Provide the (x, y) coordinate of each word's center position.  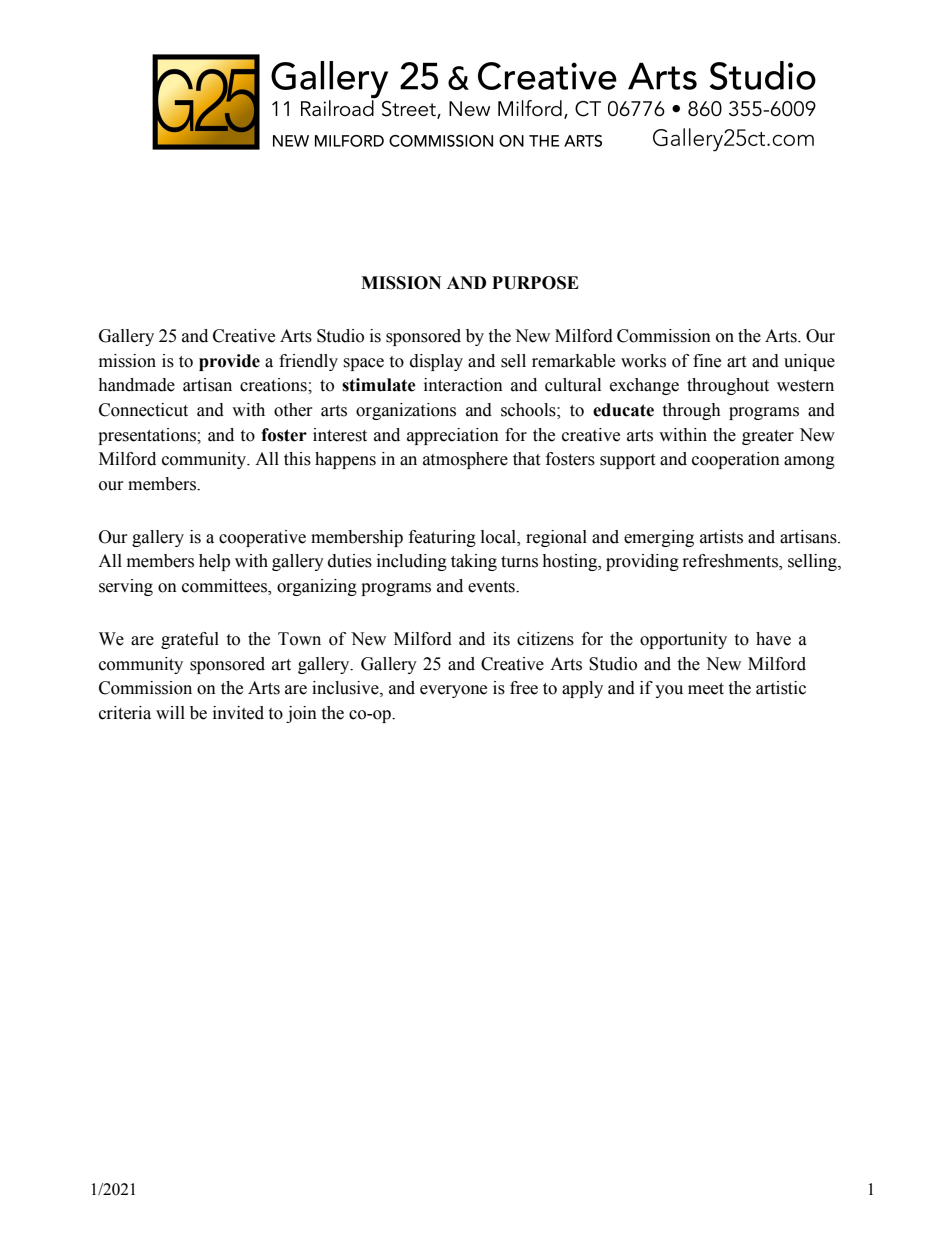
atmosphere (465, 460)
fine (707, 361)
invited (238, 713)
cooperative (262, 538)
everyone (453, 691)
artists (721, 537)
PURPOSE (535, 283)
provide (229, 362)
